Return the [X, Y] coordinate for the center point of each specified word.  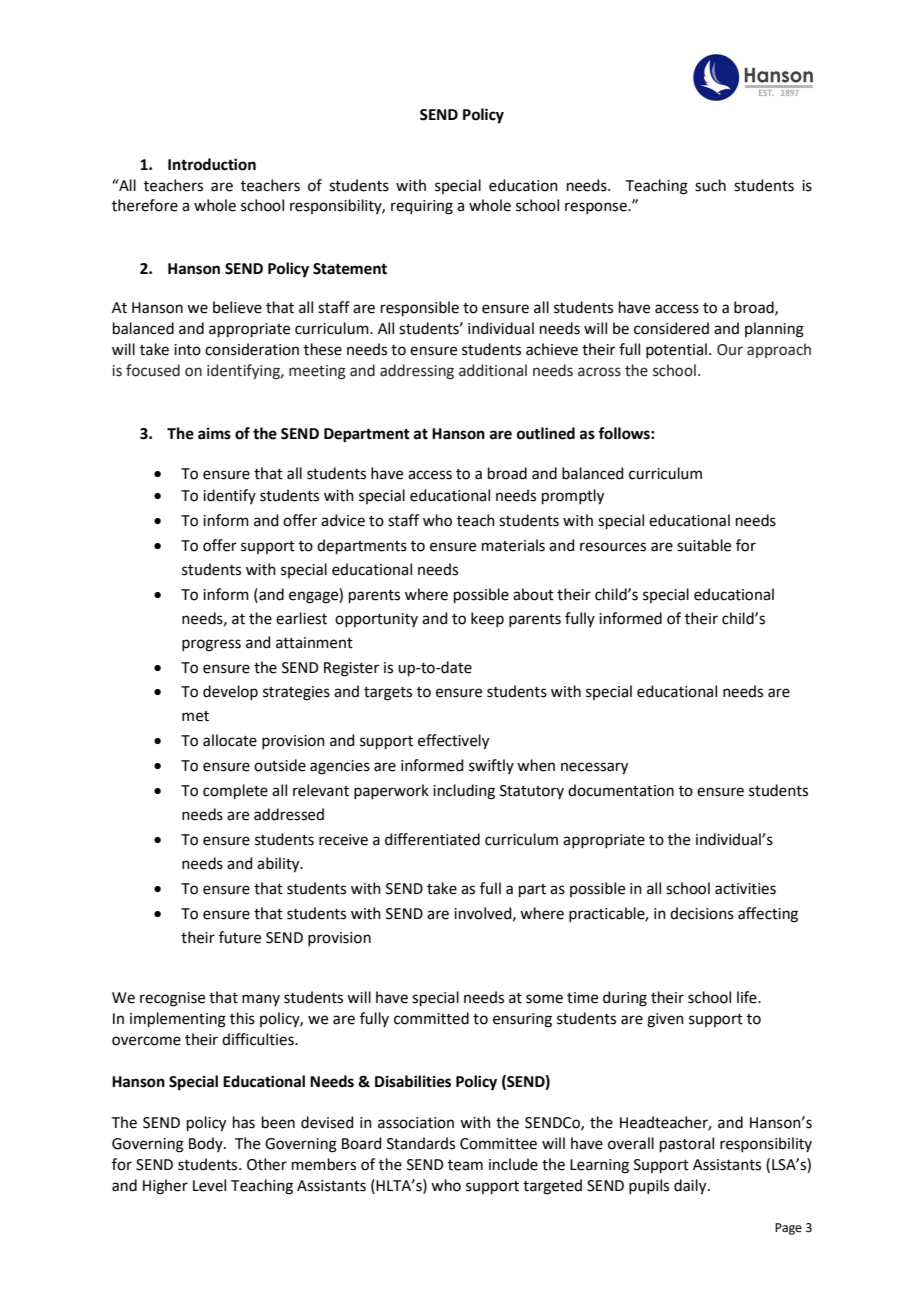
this [242, 1018]
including [464, 792]
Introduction [212, 164]
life [748, 997]
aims [214, 433]
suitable [704, 545]
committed [431, 1018]
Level [209, 1185]
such [710, 185]
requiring [422, 207]
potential [676, 350]
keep [487, 619]
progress [211, 645]
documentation [621, 790]
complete [235, 791]
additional [493, 370]
